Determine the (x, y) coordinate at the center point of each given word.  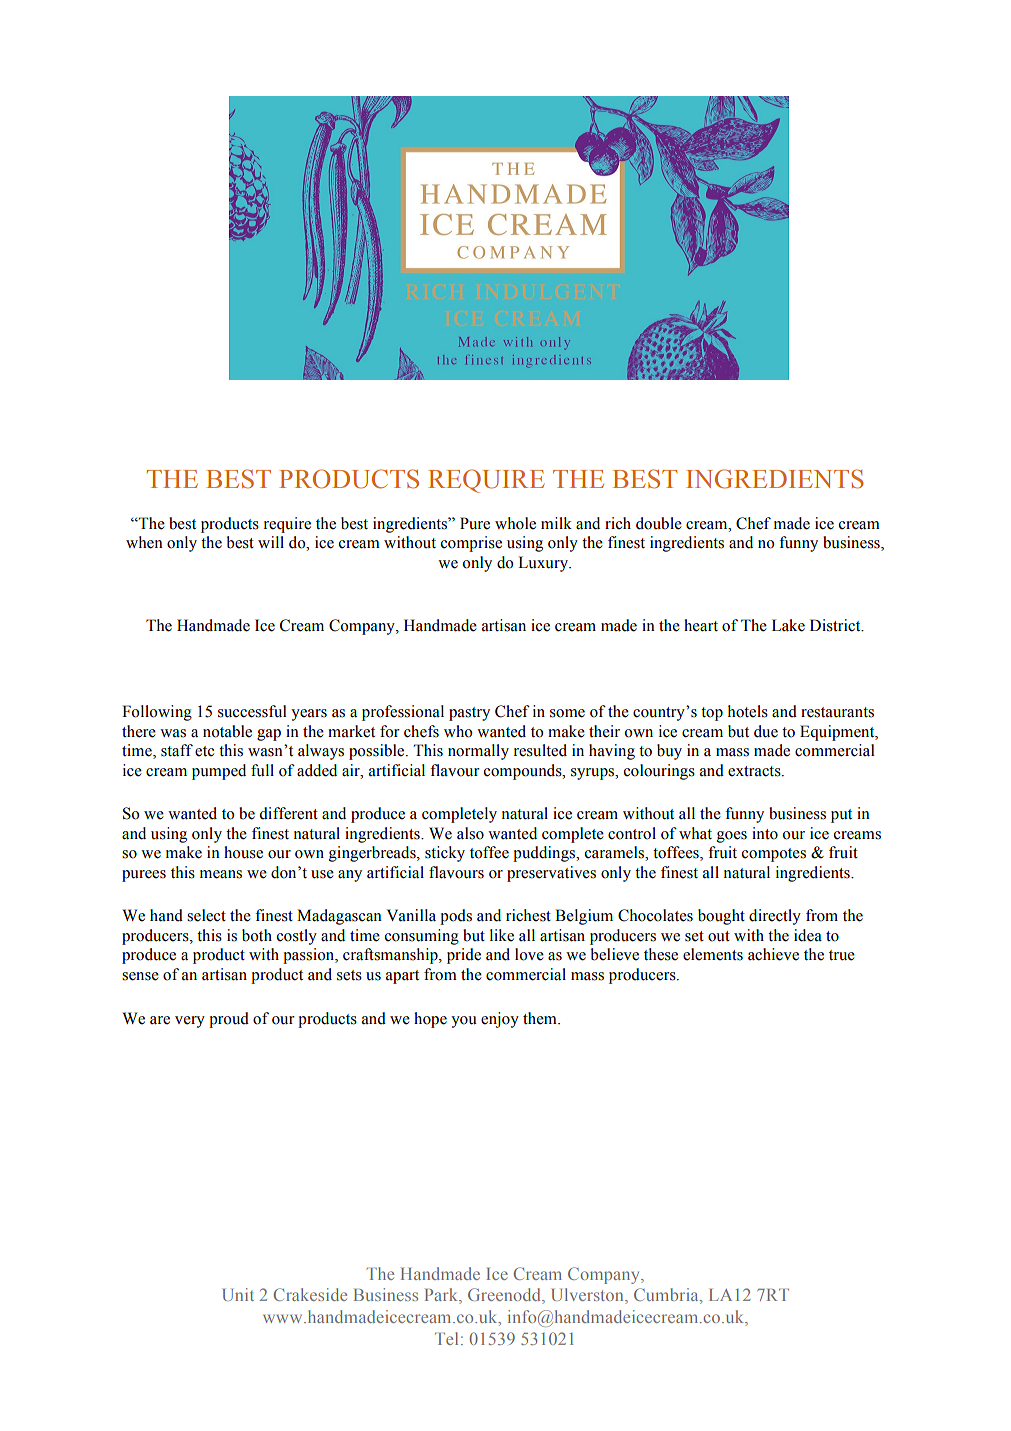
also (470, 833)
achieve (773, 954)
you (464, 1022)
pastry (469, 714)
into (765, 833)
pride (464, 956)
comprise (471, 544)
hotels (748, 711)
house (243, 852)
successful (252, 711)
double (659, 523)
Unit (238, 1294)
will (271, 542)
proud (229, 1020)
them (541, 1018)
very (190, 1022)
